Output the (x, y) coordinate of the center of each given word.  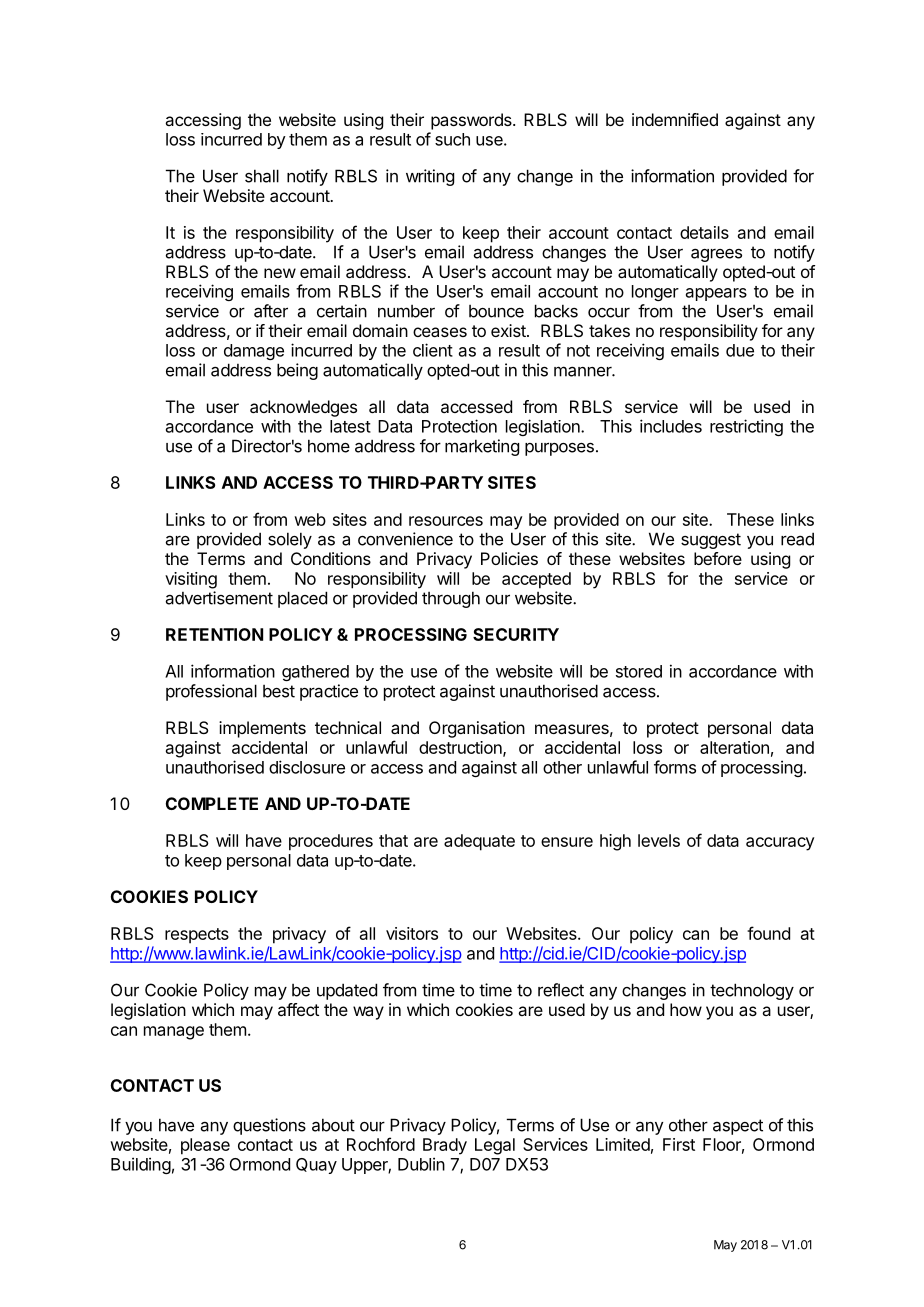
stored (639, 671)
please (205, 1146)
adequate (479, 842)
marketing (482, 447)
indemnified (675, 119)
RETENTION (214, 634)
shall (262, 176)
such (452, 139)
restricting (746, 427)
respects (197, 936)
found (768, 933)
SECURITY (516, 634)
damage (254, 352)
